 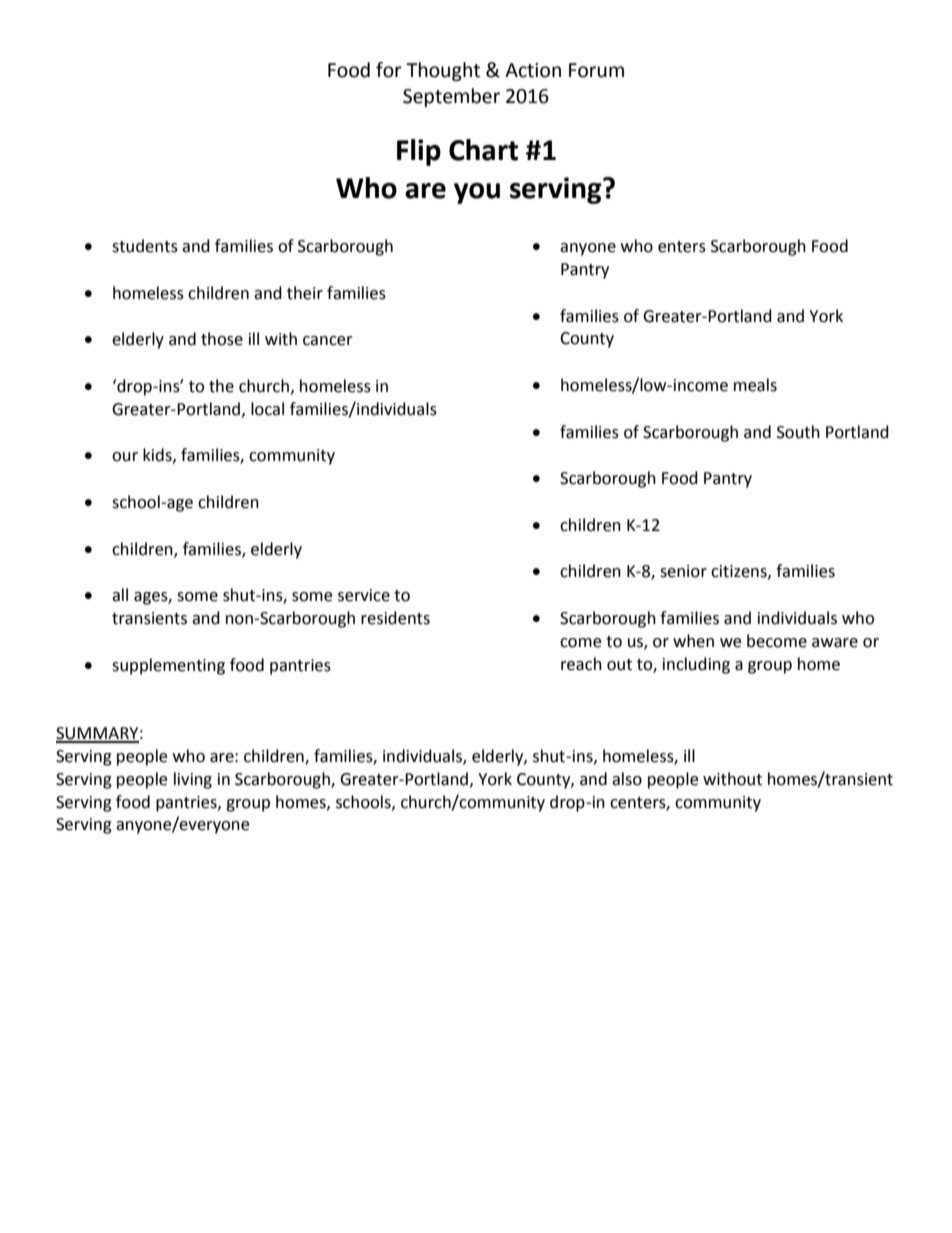 I want to click on Thought, so click(x=443, y=71).
